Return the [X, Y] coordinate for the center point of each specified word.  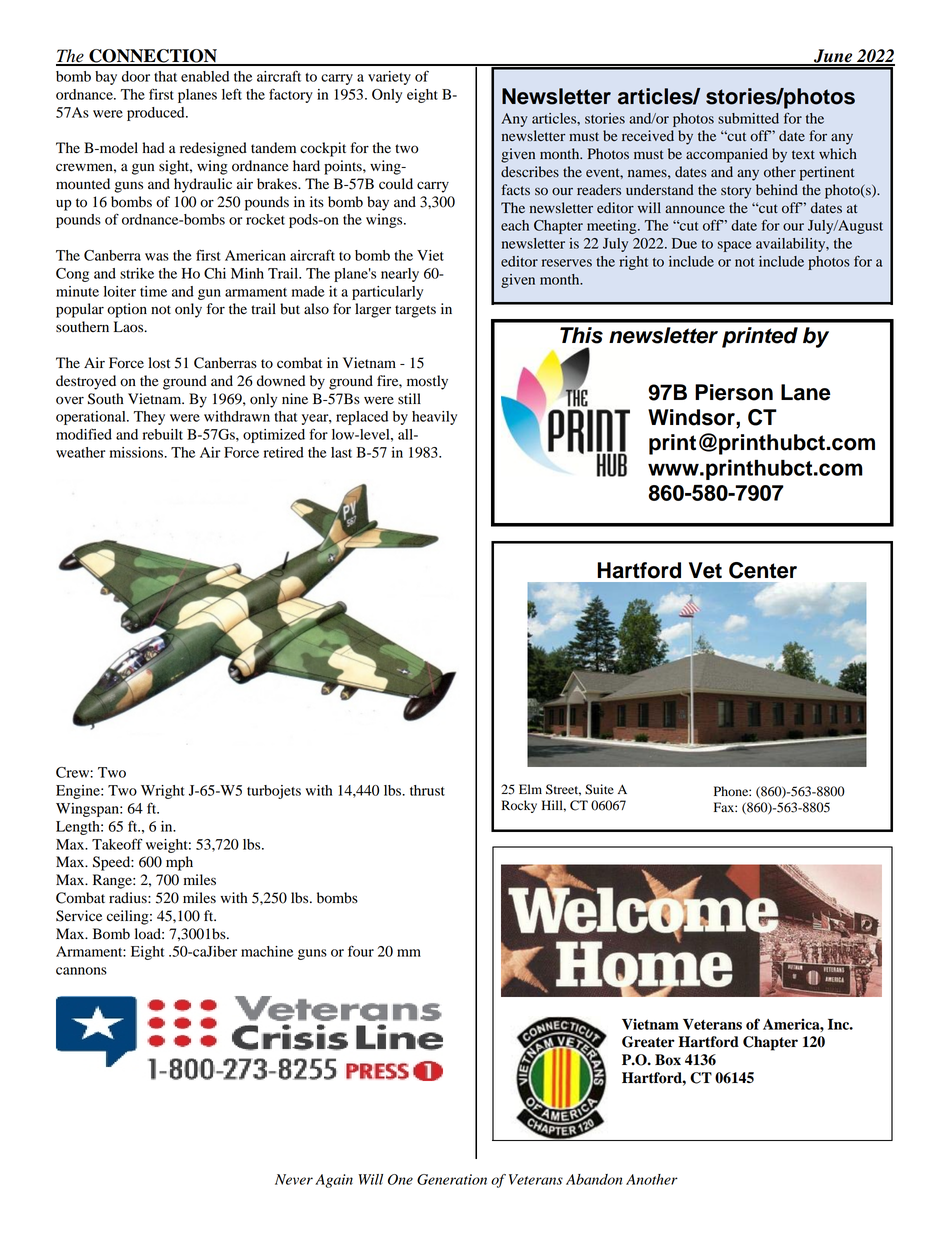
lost [159, 363]
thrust [427, 790]
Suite [599, 789]
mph [179, 863]
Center [763, 570]
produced [157, 114]
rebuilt [163, 434]
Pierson [734, 392]
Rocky [519, 806]
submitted [748, 118]
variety [389, 78]
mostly [427, 382]
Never [294, 1179]
